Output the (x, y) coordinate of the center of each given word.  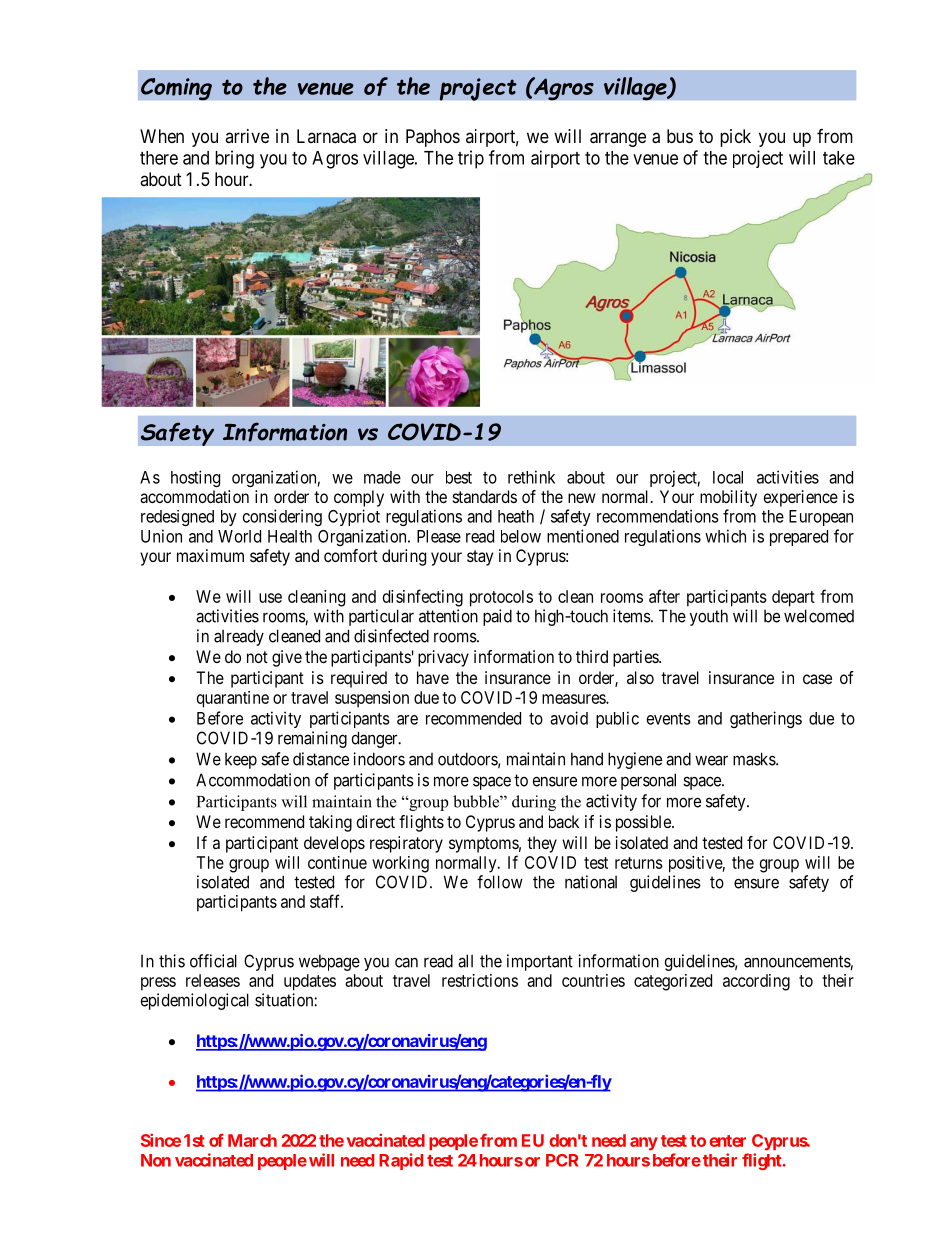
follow (500, 882)
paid (497, 617)
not (257, 657)
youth (709, 617)
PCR (562, 1160)
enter (728, 1141)
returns (639, 863)
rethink (531, 477)
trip (471, 159)
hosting (195, 478)
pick (735, 138)
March (252, 1140)
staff (326, 901)
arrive (247, 136)
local (728, 477)
